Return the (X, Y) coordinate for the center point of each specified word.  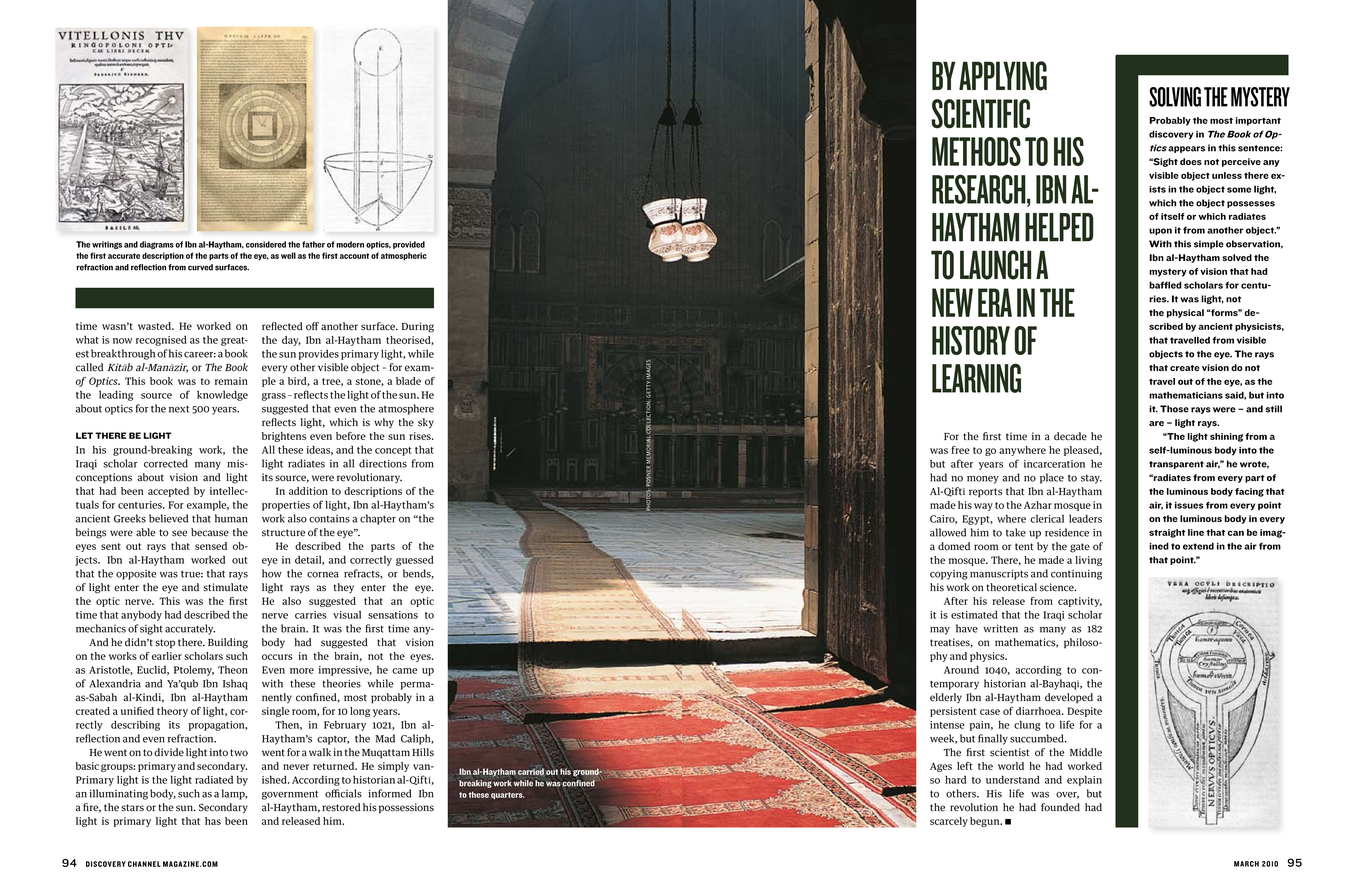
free (960, 450)
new (952, 302)
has (213, 821)
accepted (168, 492)
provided (409, 245)
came (404, 671)
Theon (233, 669)
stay (1091, 479)
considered (266, 244)
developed (1069, 698)
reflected (282, 326)
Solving (1175, 97)
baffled (1165, 285)
